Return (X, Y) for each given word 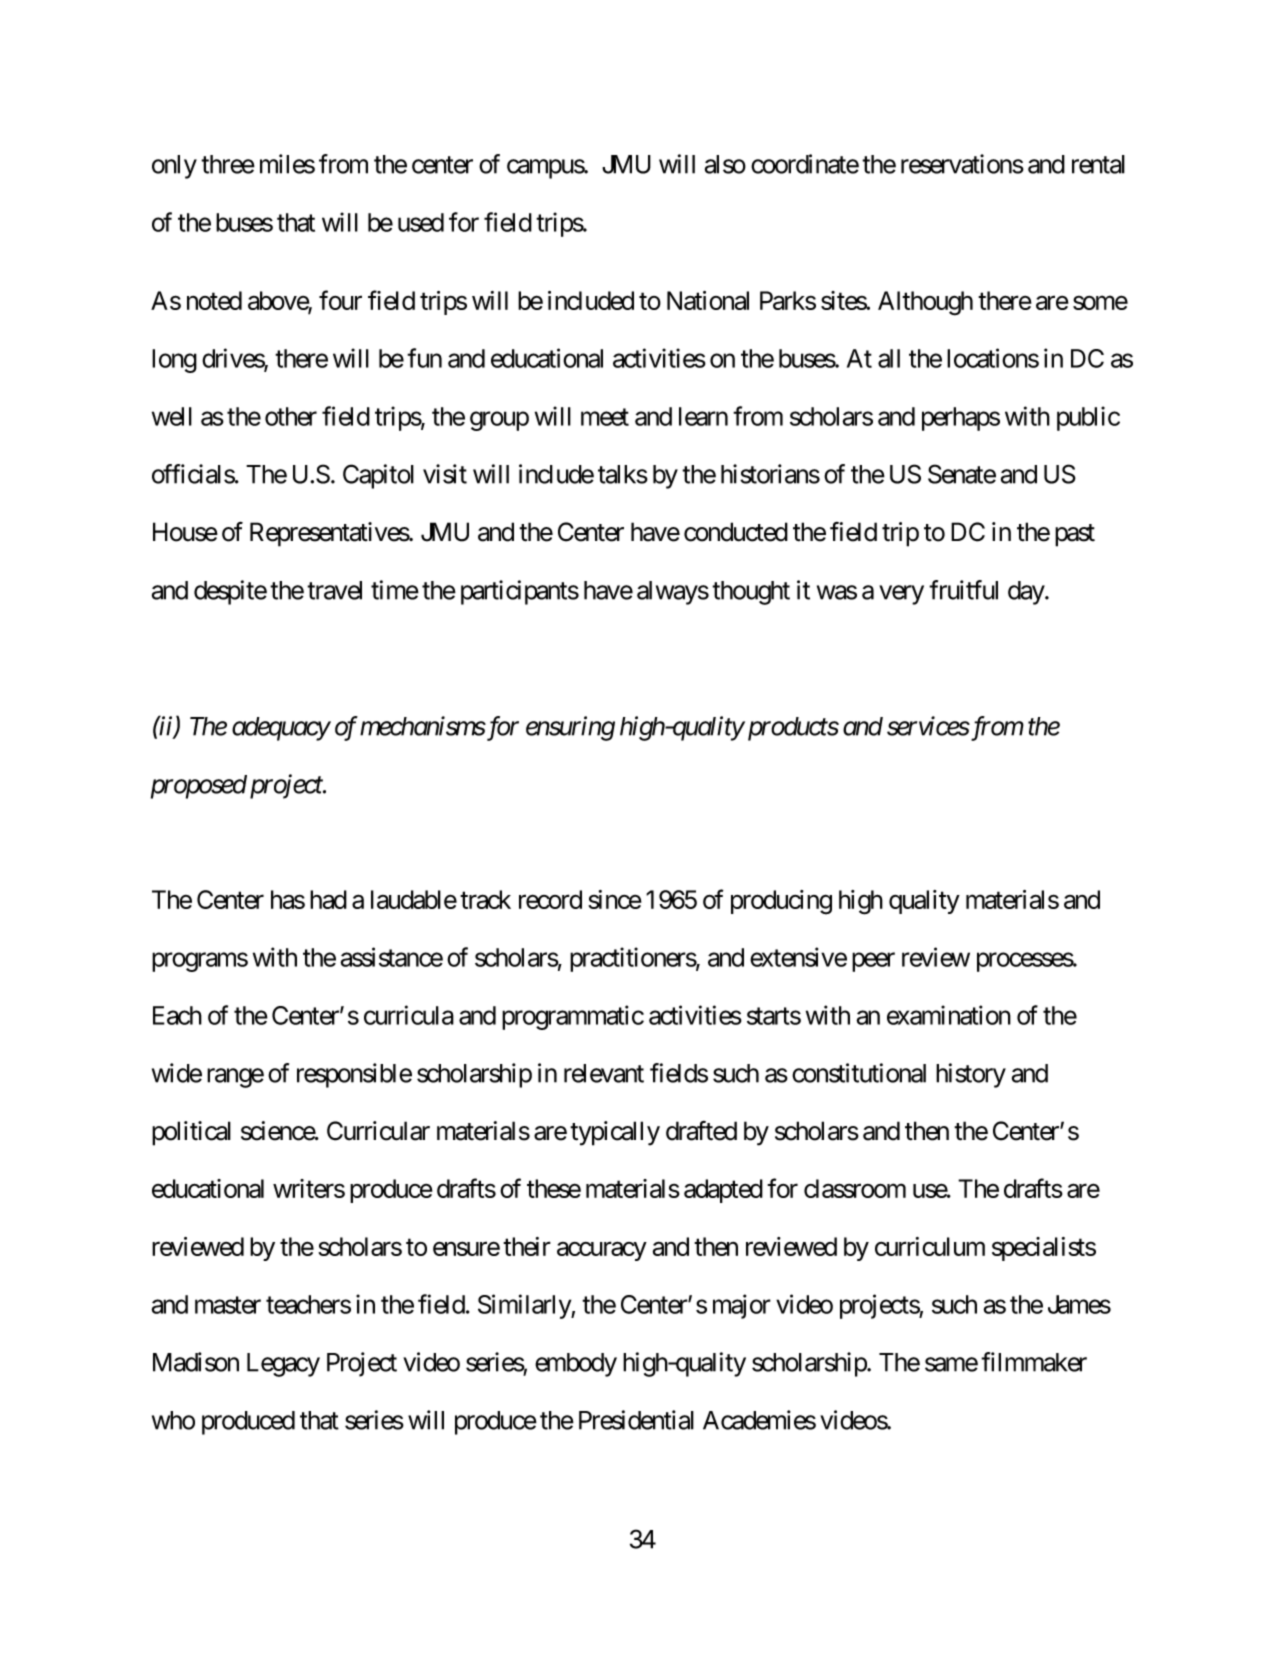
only (174, 167)
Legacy (283, 1365)
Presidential (636, 1420)
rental (1098, 164)
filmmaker (1034, 1362)
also (725, 164)
